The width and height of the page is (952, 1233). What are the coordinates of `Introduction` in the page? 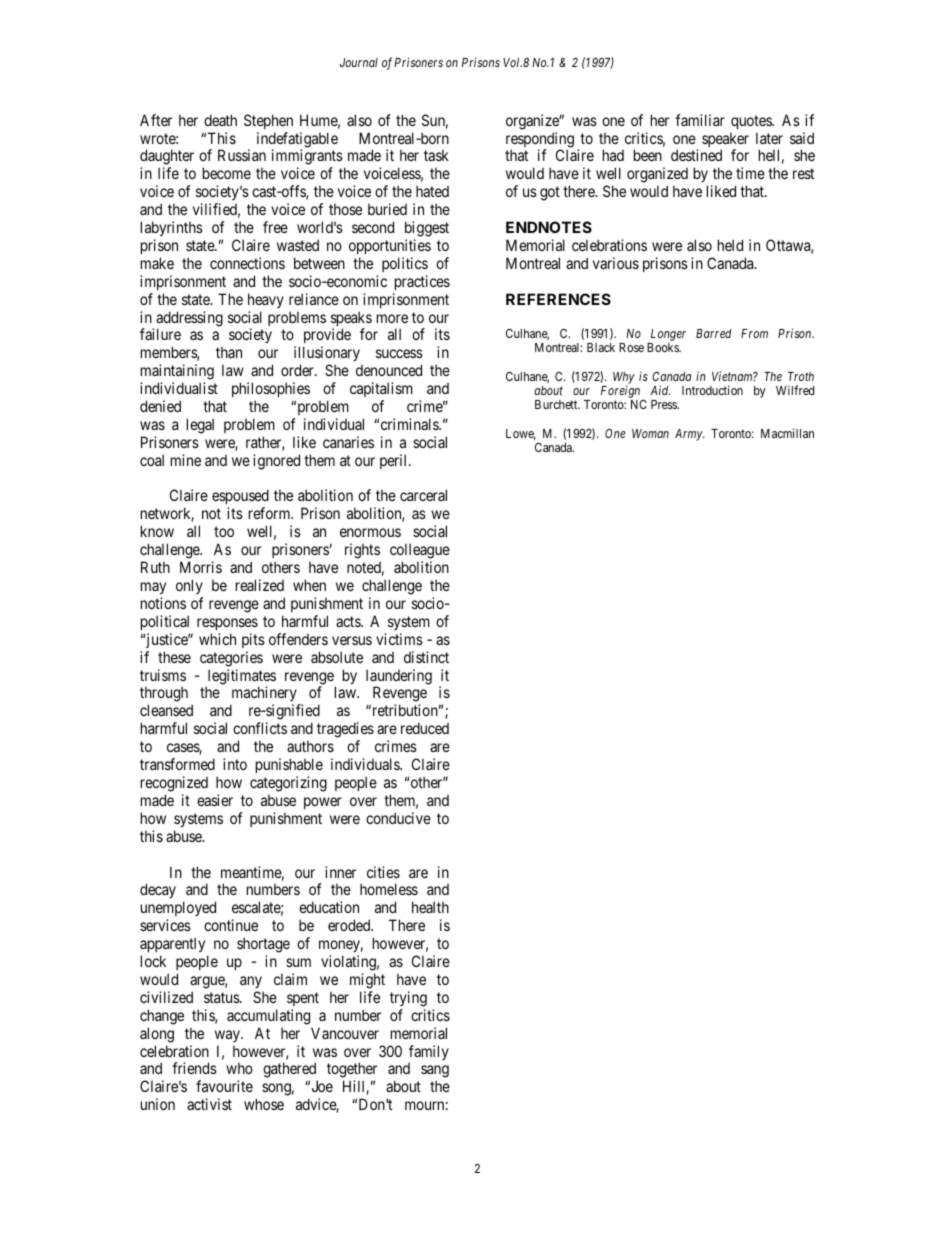 It's located at (712, 390).
